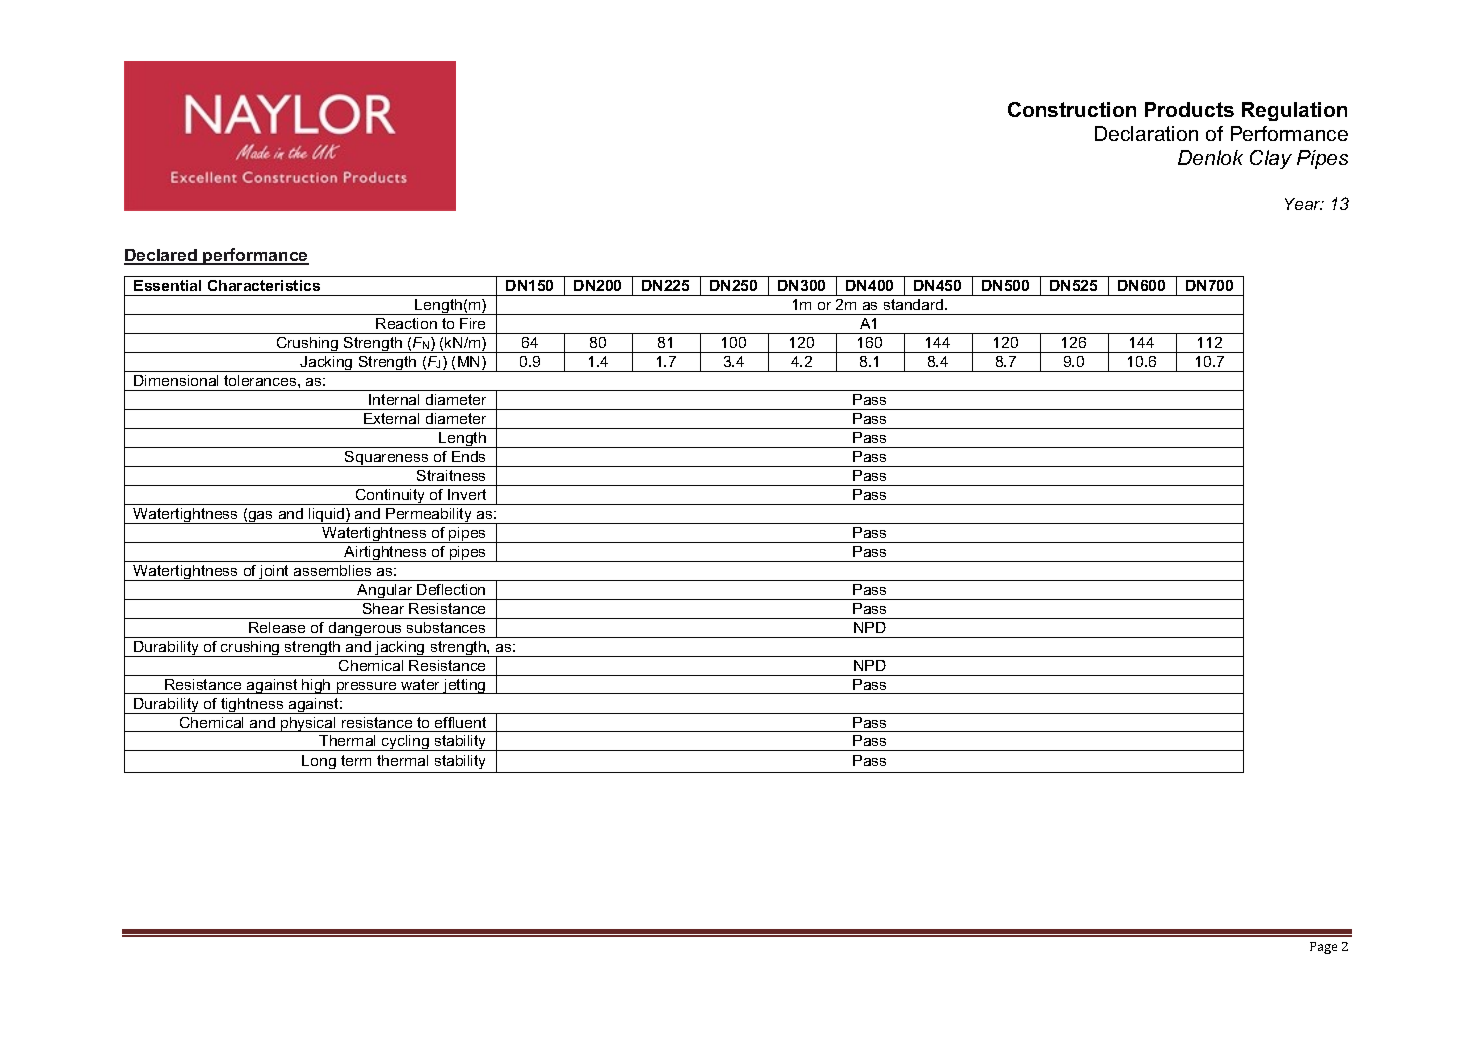 This screenshot has height=1041, width=1473. I want to click on jetting, so click(465, 686).
